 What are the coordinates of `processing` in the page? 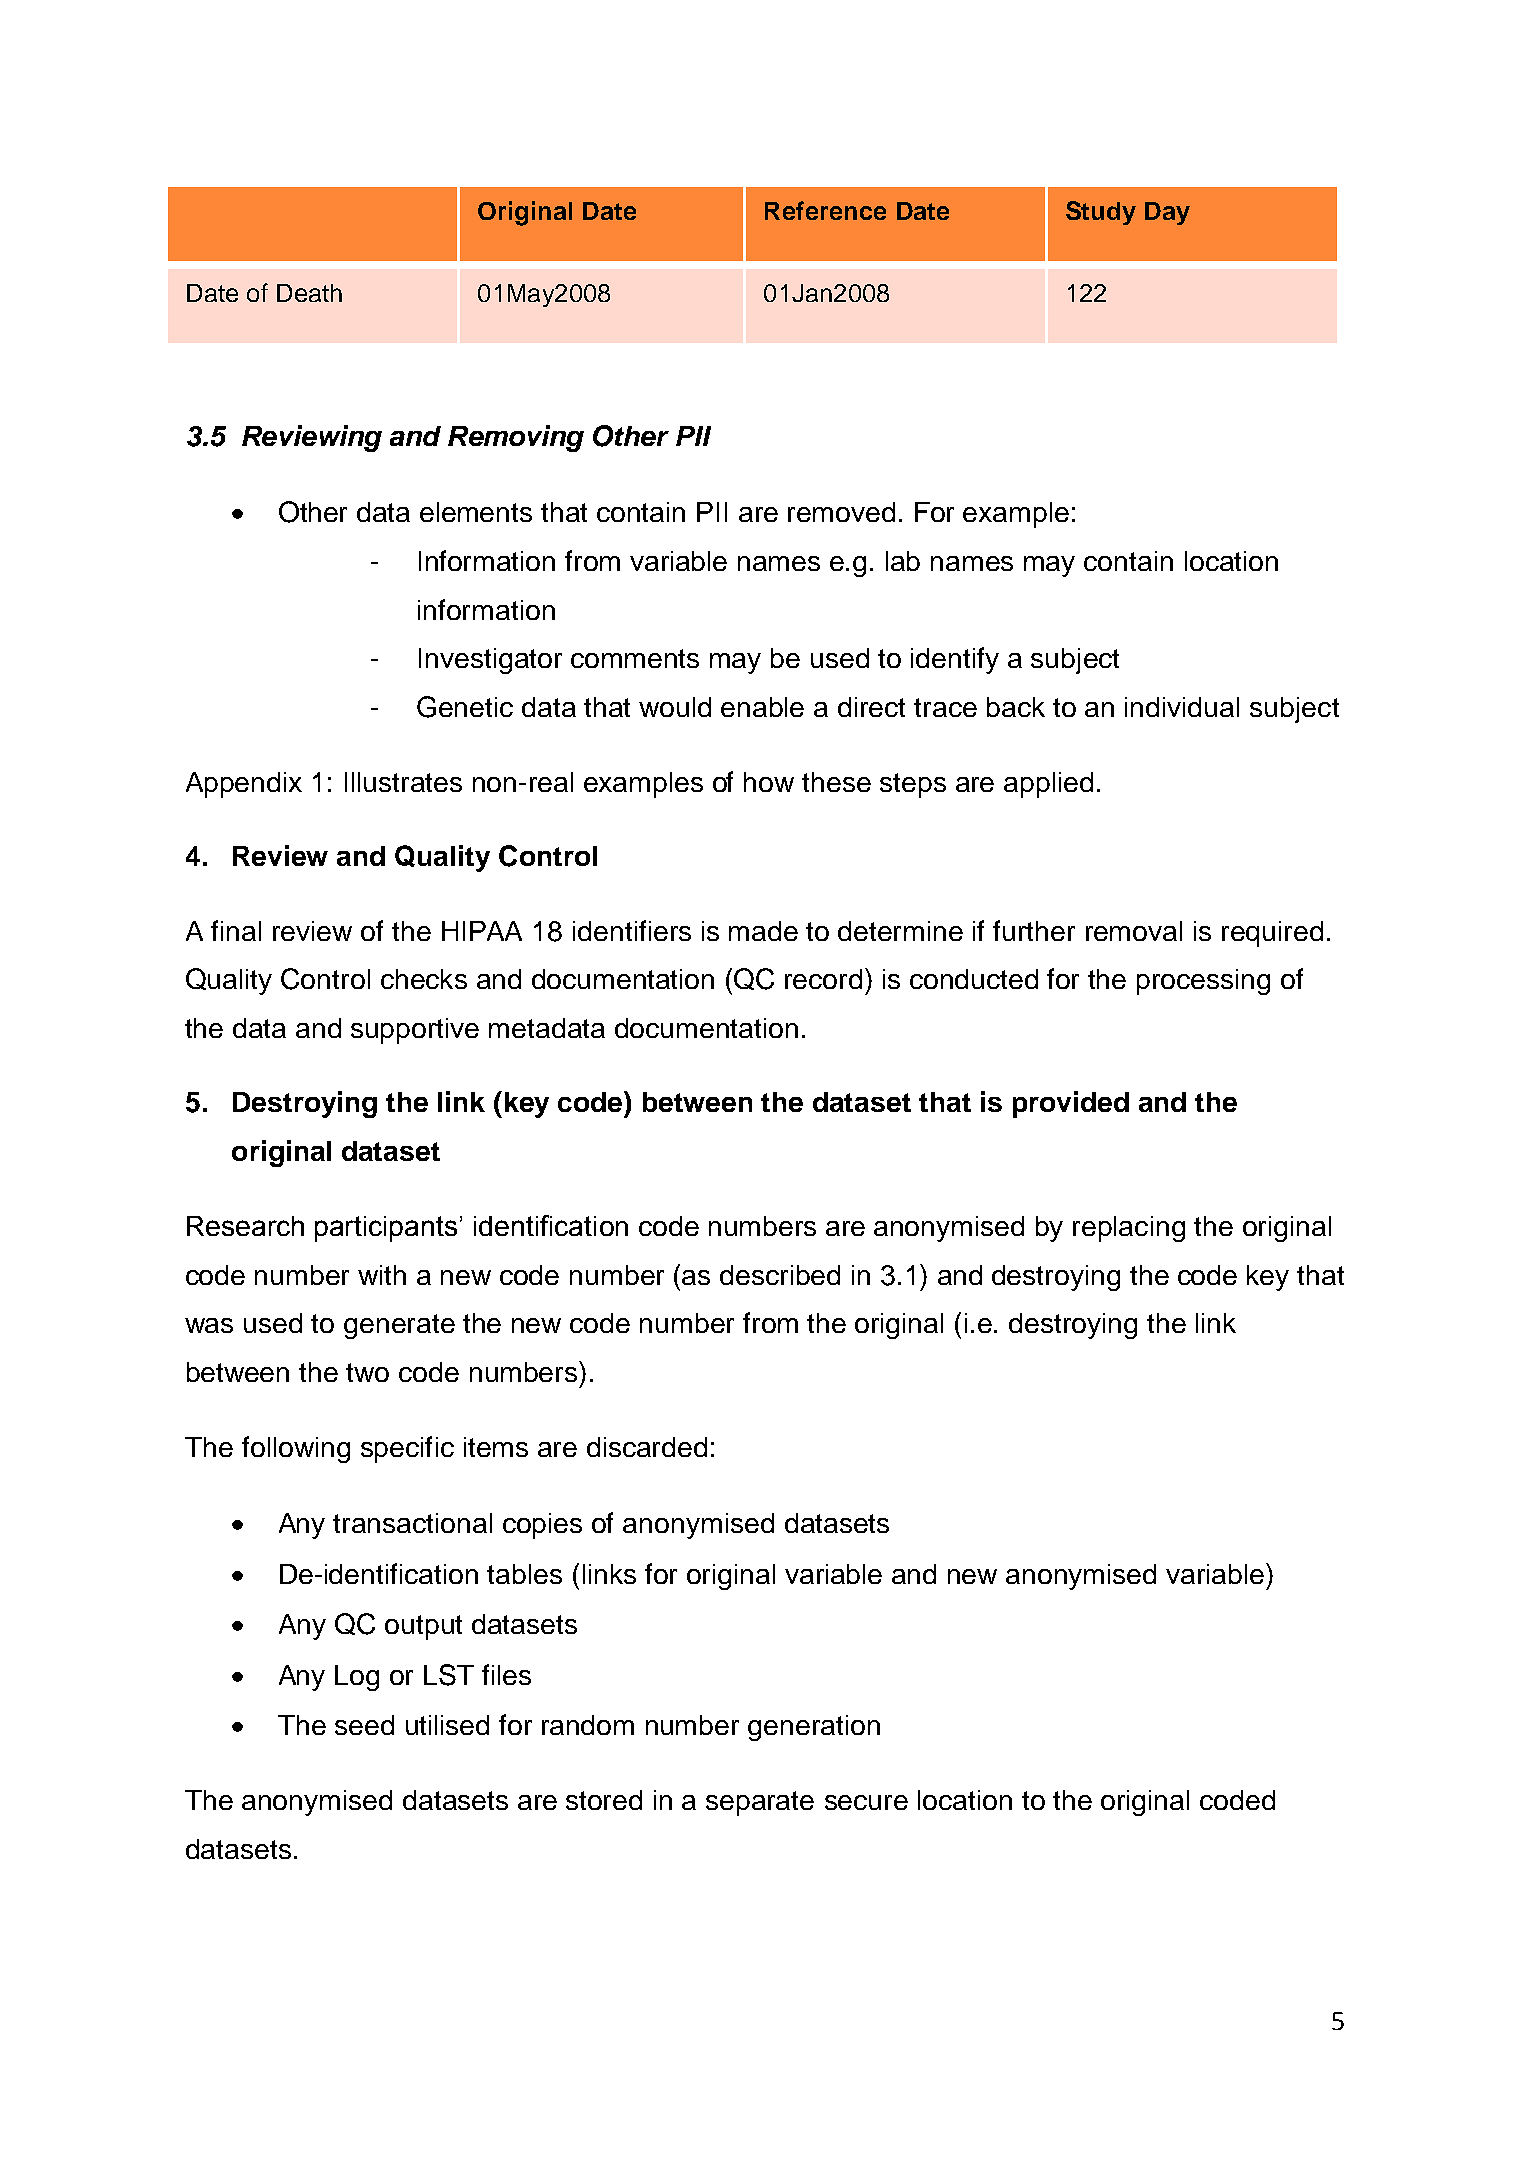 It's located at (1203, 982).
